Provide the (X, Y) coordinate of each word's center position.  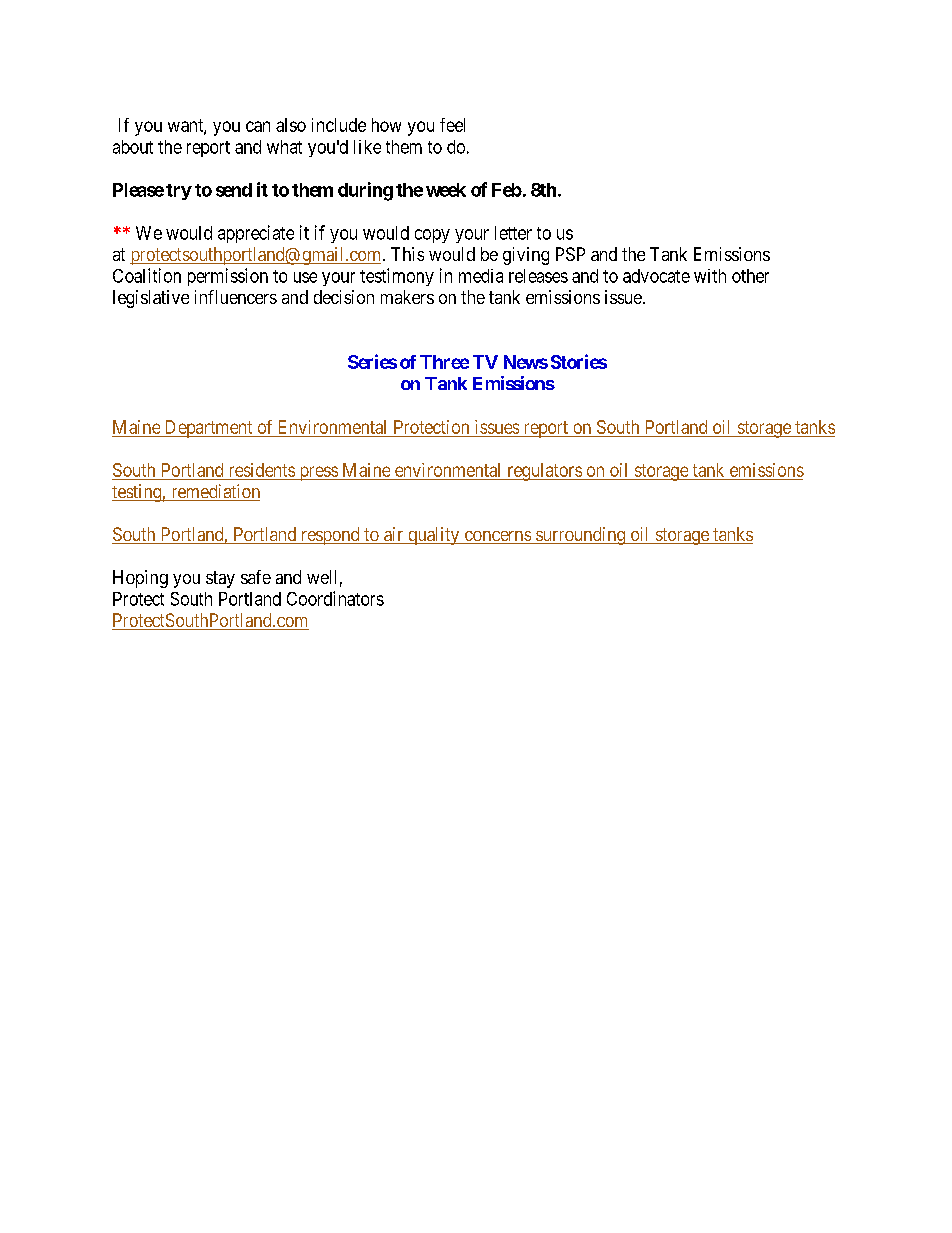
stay (220, 579)
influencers (236, 297)
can (258, 126)
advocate (656, 276)
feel (452, 125)
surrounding (580, 536)
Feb (507, 190)
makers (407, 297)
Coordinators (335, 598)
